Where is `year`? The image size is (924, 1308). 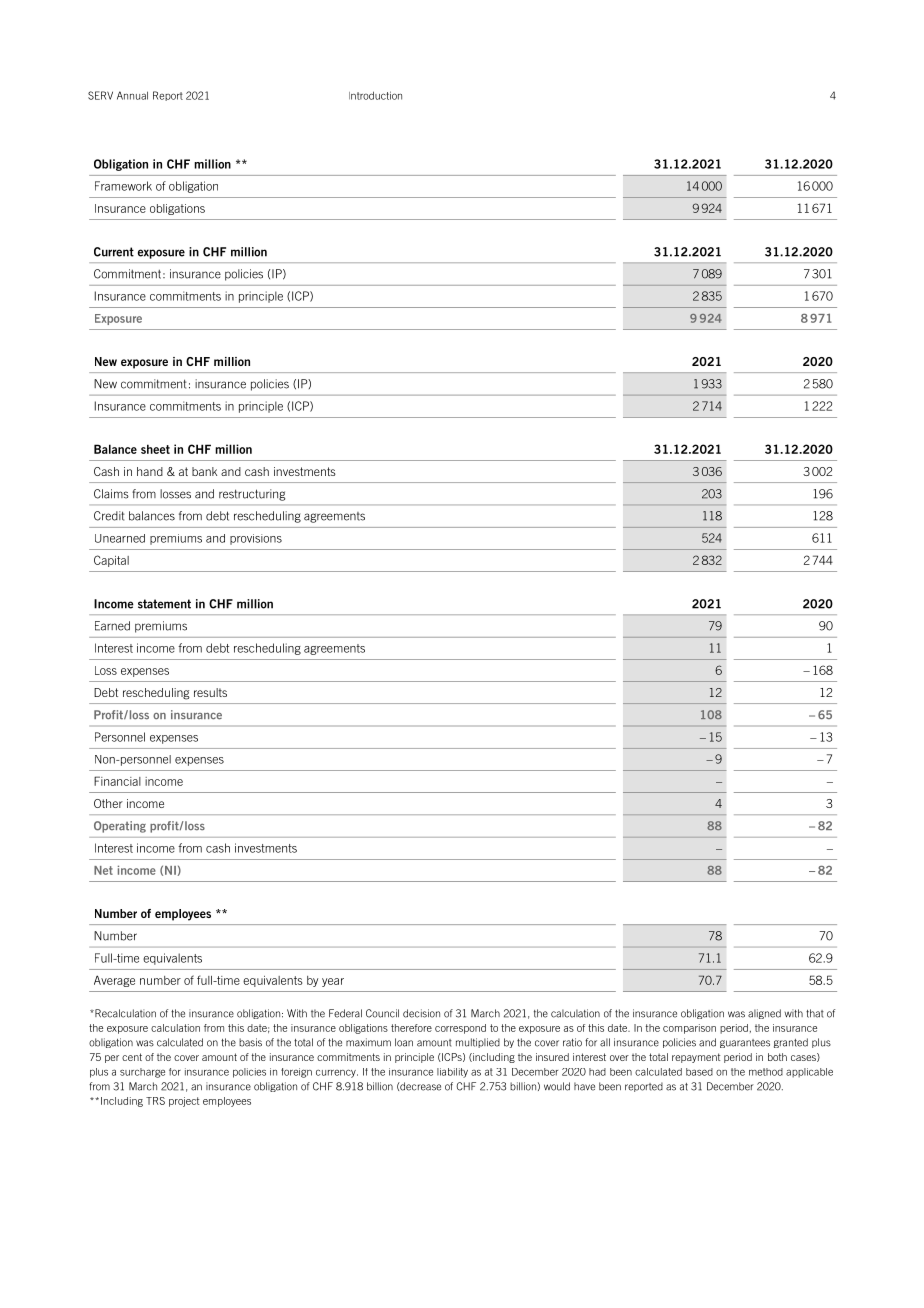
year is located at coordinates (333, 982).
